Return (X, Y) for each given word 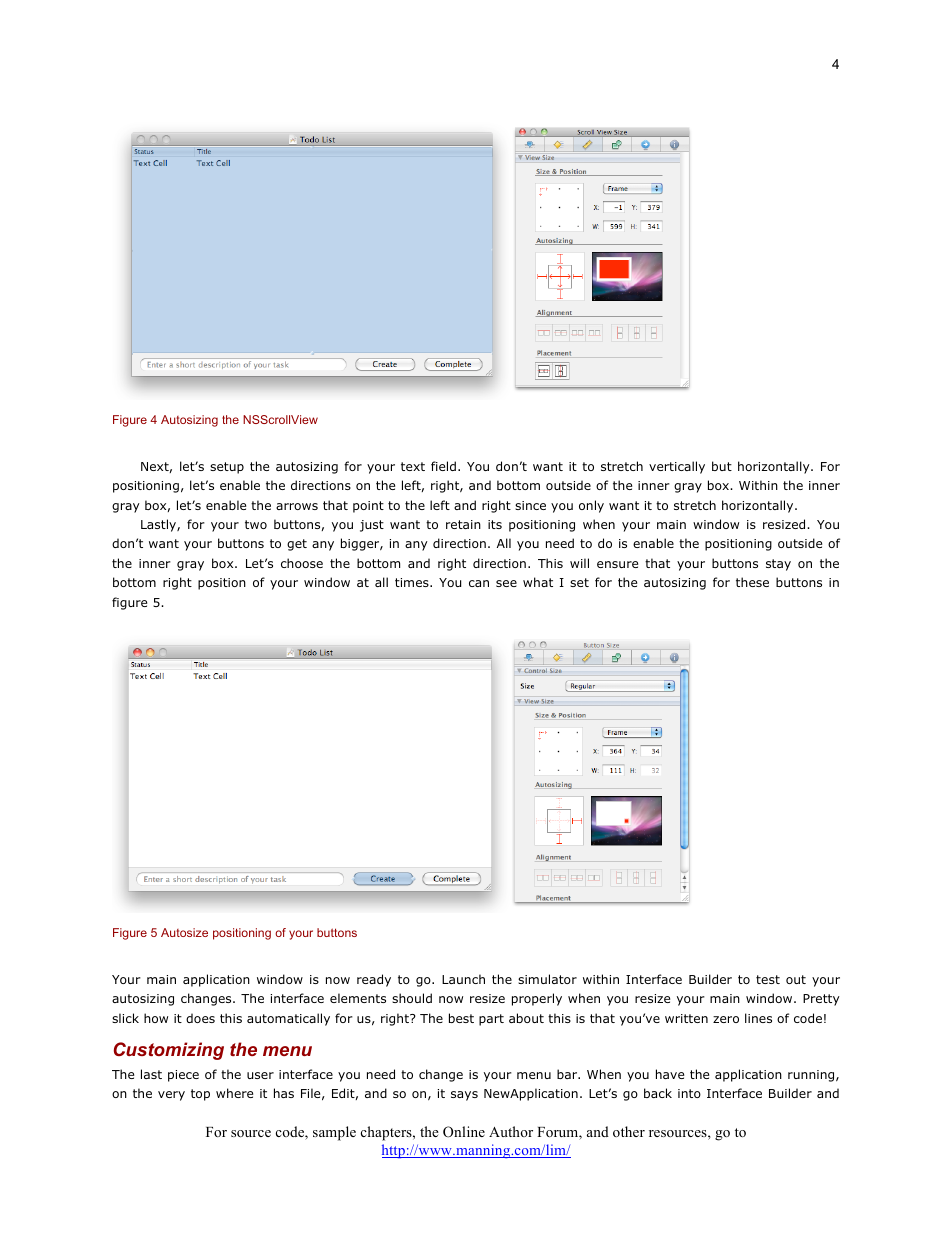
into (689, 1093)
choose (302, 563)
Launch (463, 979)
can (479, 583)
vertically (677, 467)
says (464, 1096)
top (200, 1095)
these (752, 582)
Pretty (821, 1000)
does (200, 1018)
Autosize (184, 932)
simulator (547, 979)
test (768, 979)
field (443, 466)
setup (227, 468)
